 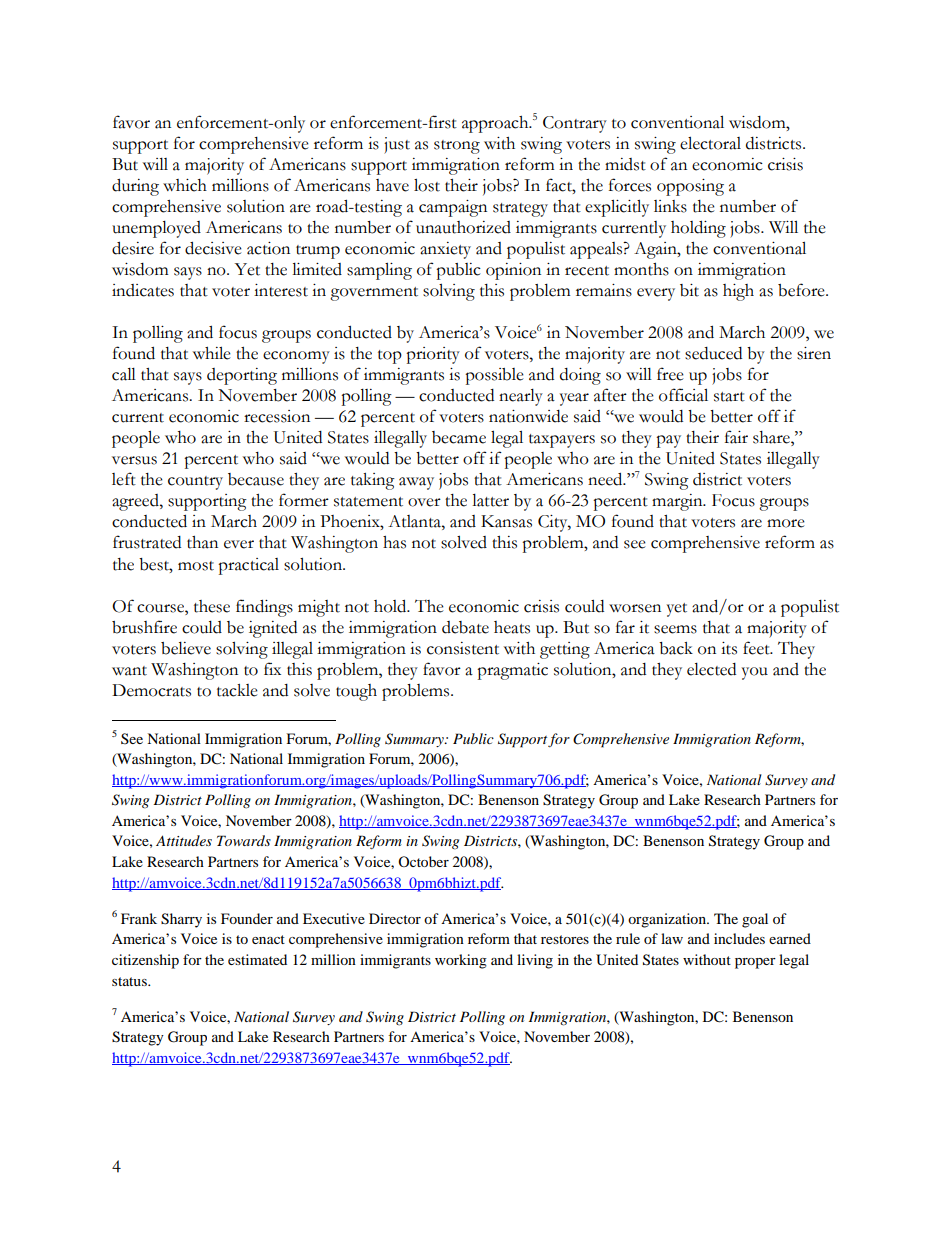 I want to click on latter, so click(x=490, y=500).
